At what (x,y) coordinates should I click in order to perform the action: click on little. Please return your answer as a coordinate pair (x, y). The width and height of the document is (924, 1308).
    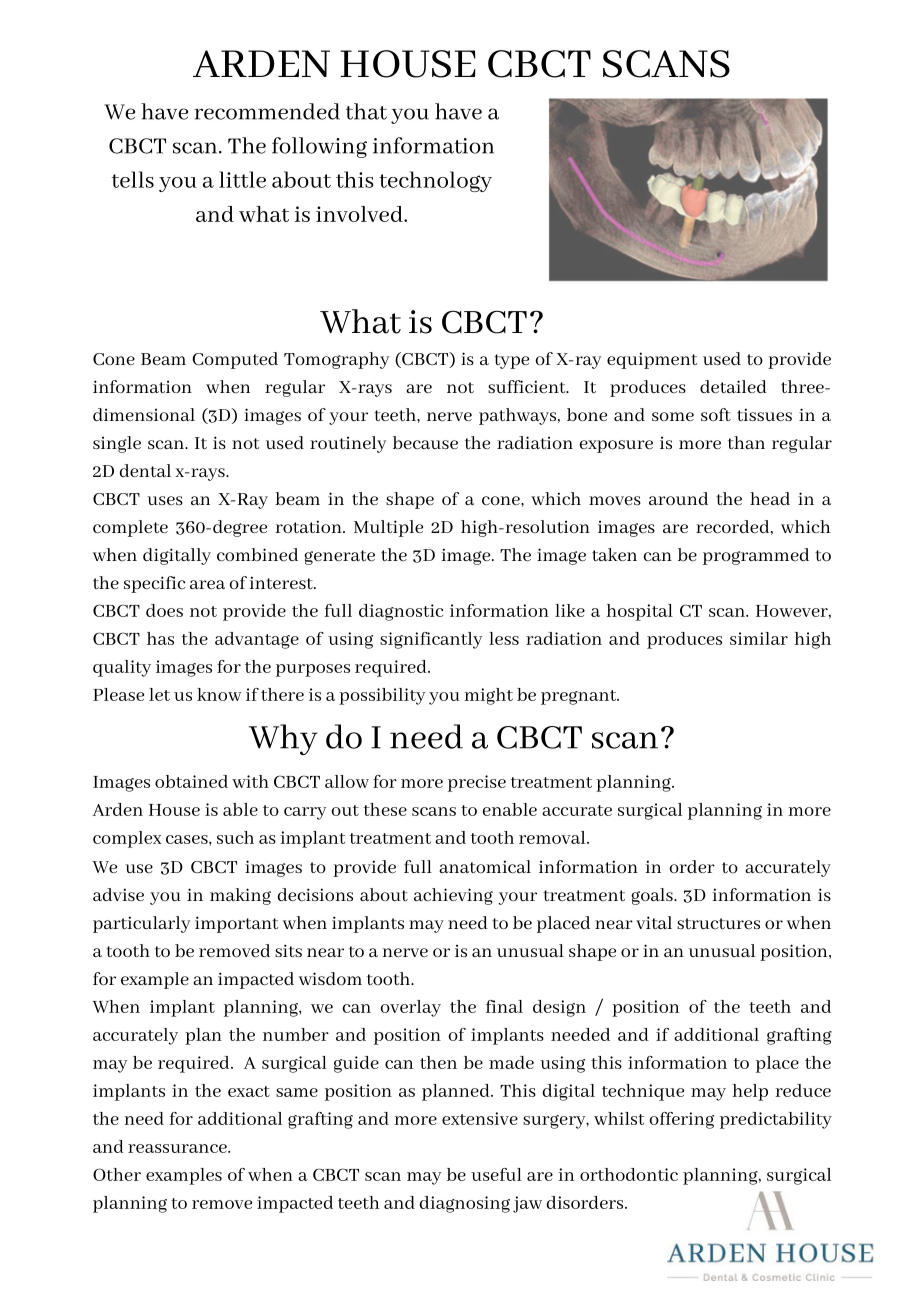
    Looking at the image, I should click on (242, 179).
